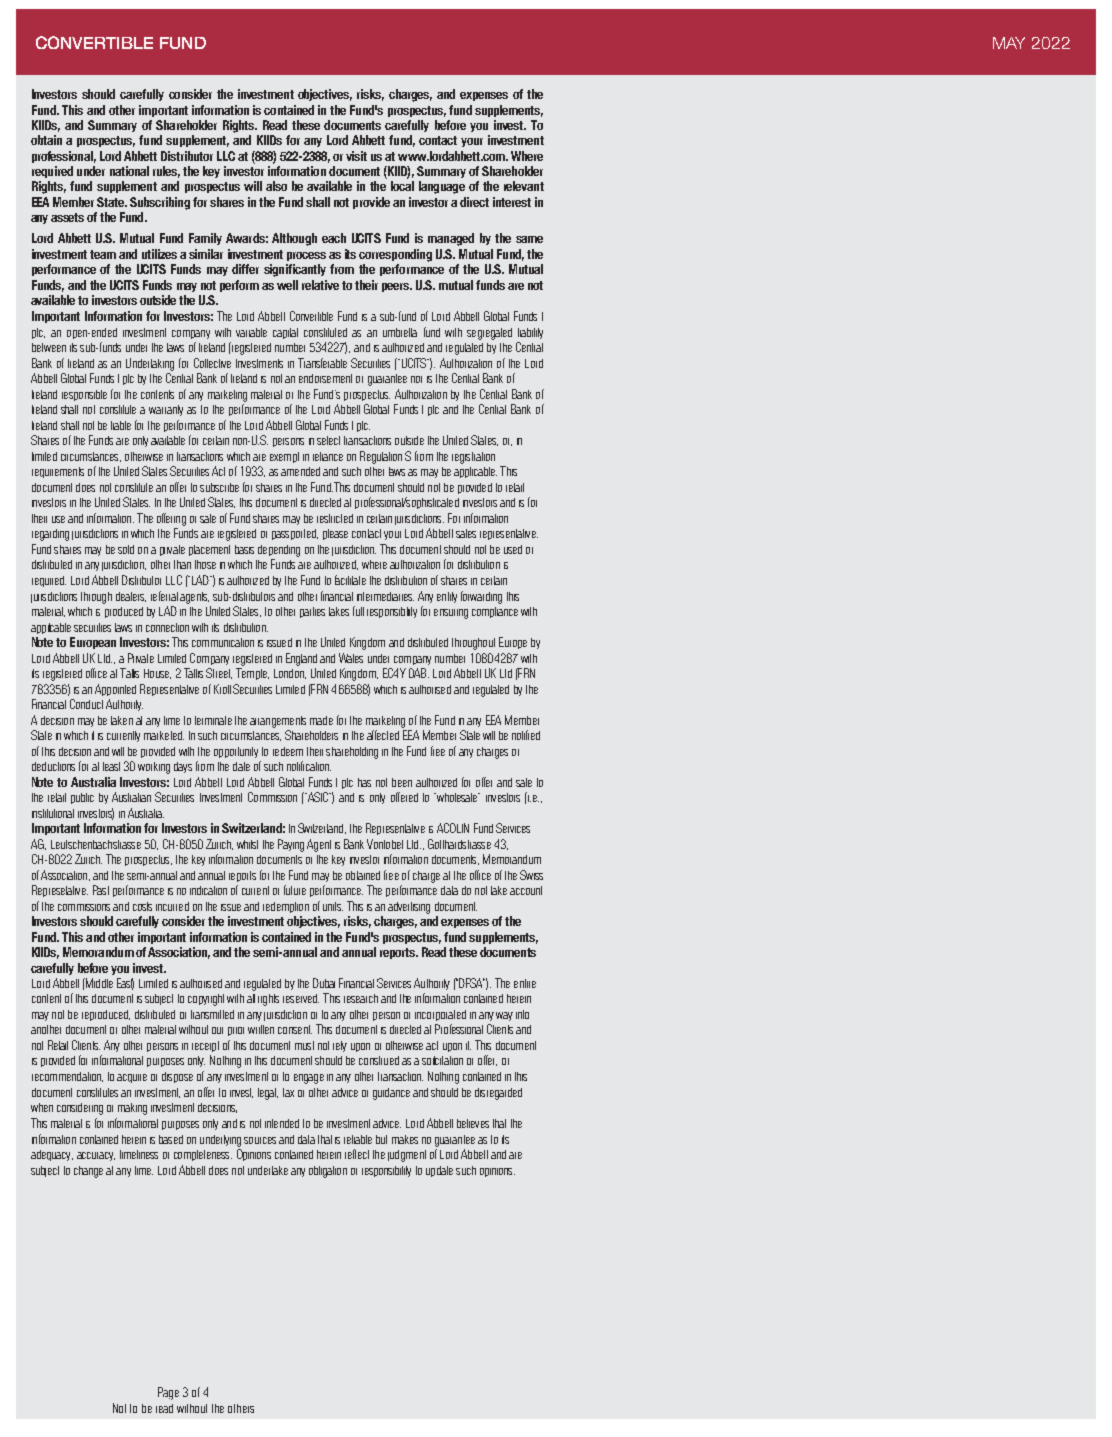 Image resolution: width=1112 pixels, height=1437 pixels. What do you see at coordinates (473, 458) in the screenshot?
I see `registration` at bounding box center [473, 458].
